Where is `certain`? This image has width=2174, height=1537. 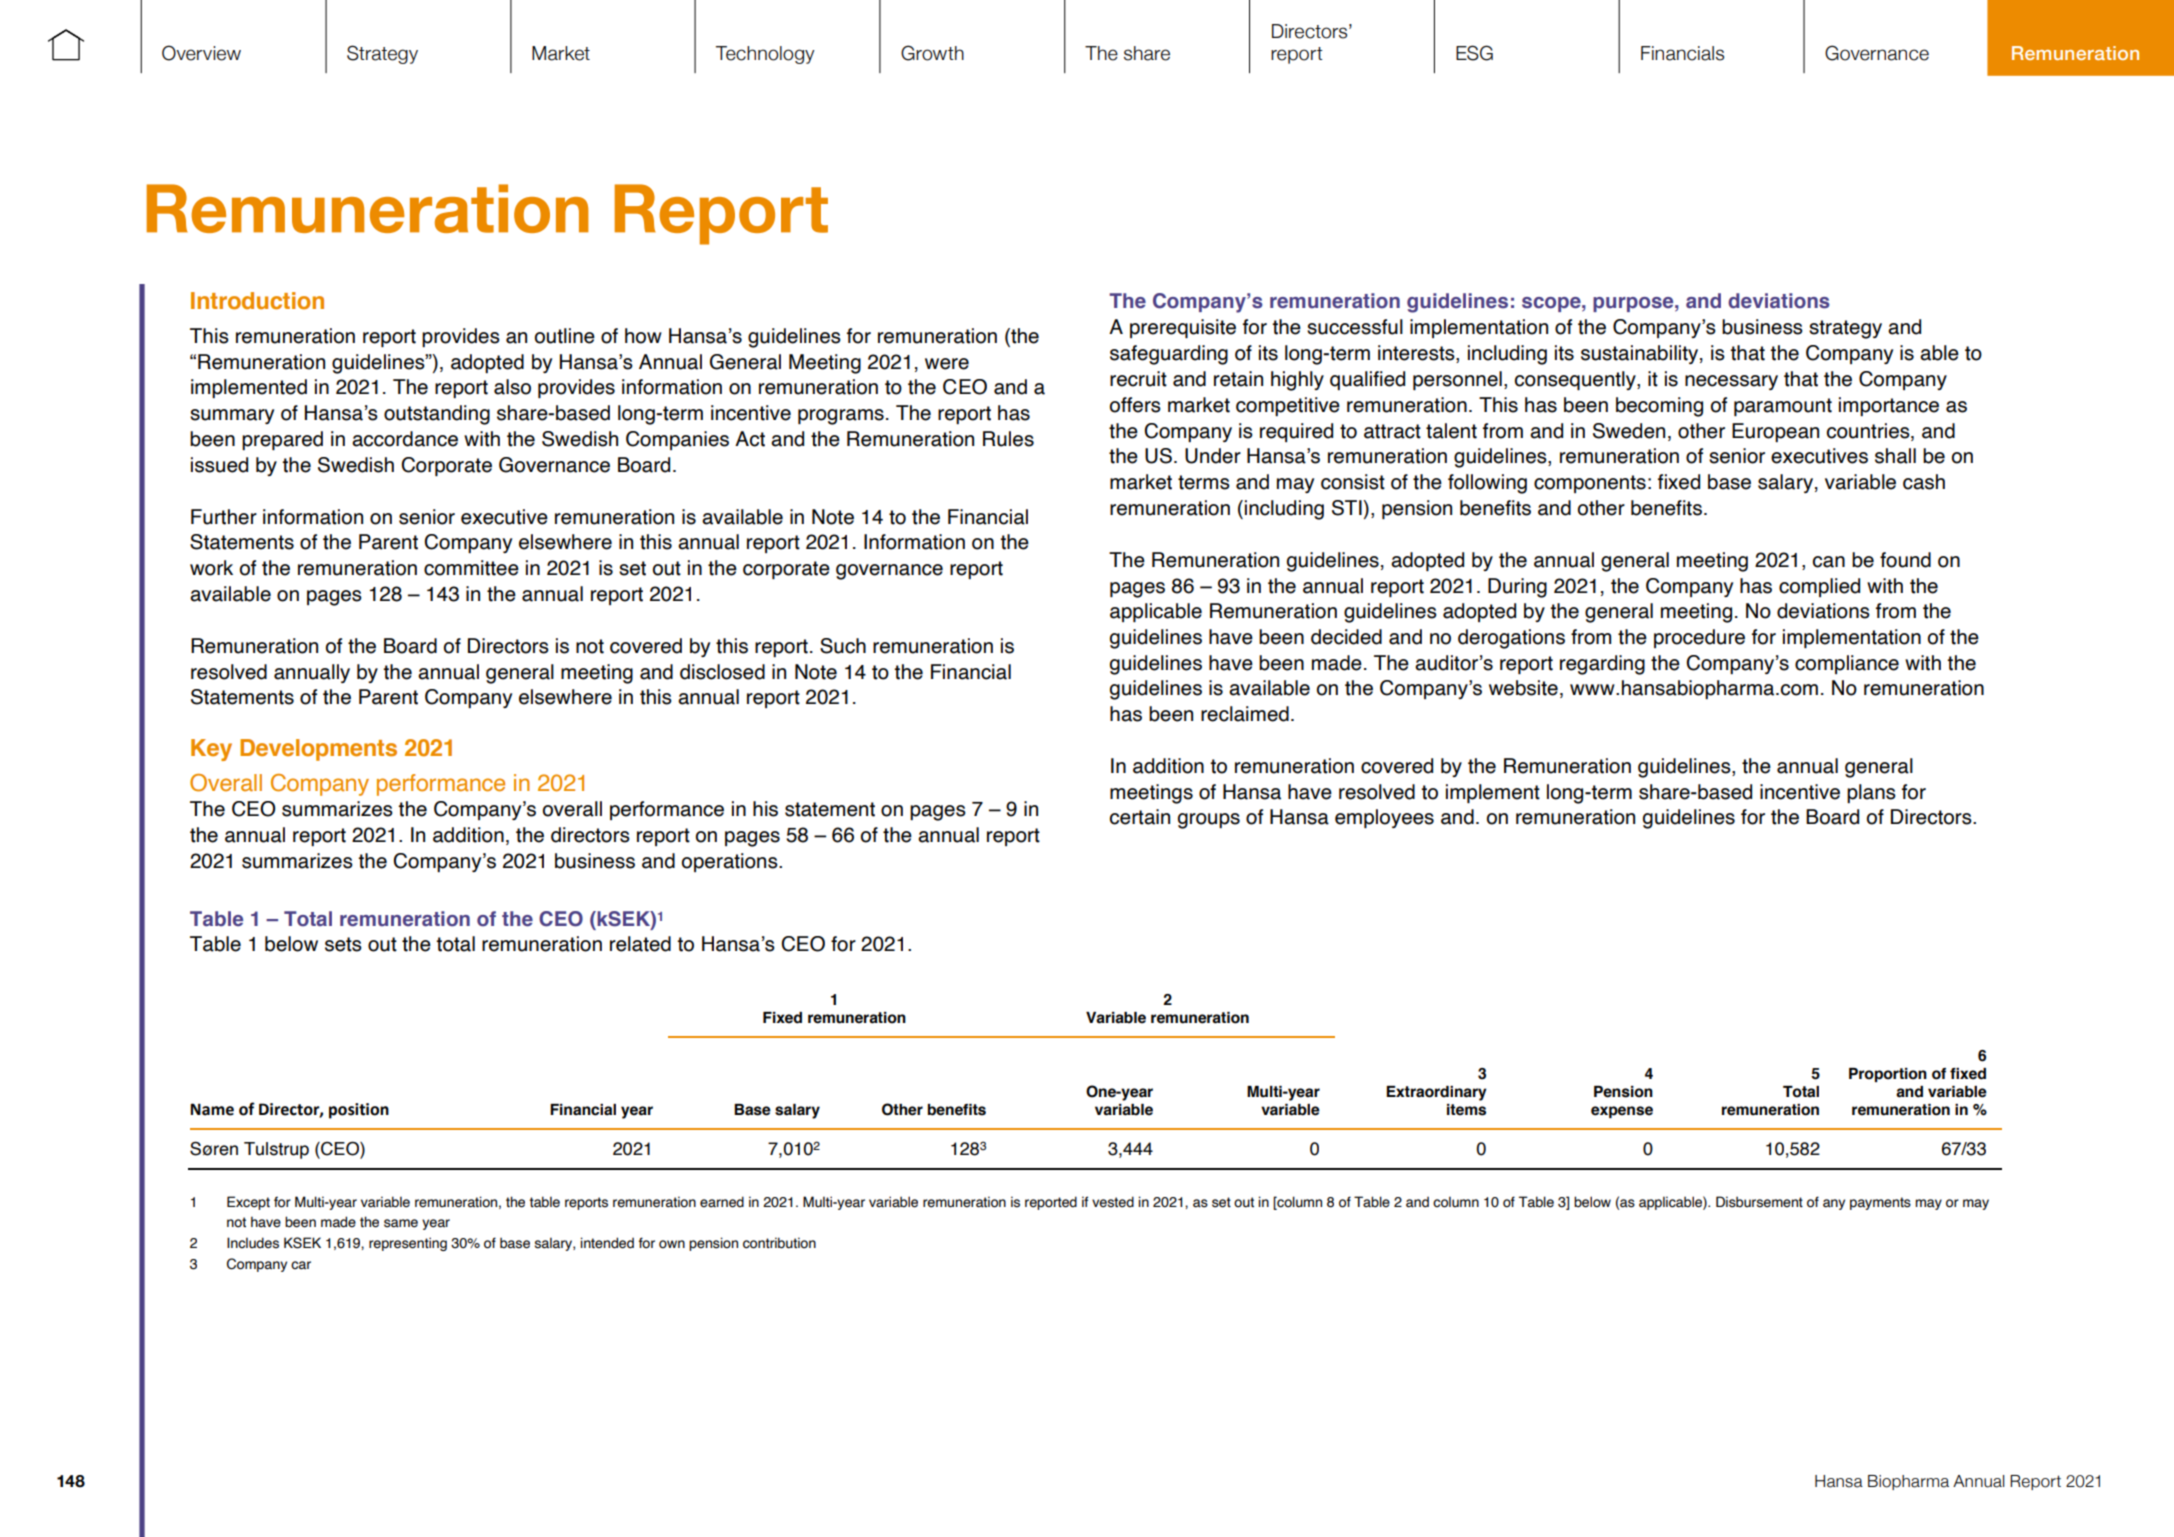
certain is located at coordinates (1140, 817).
